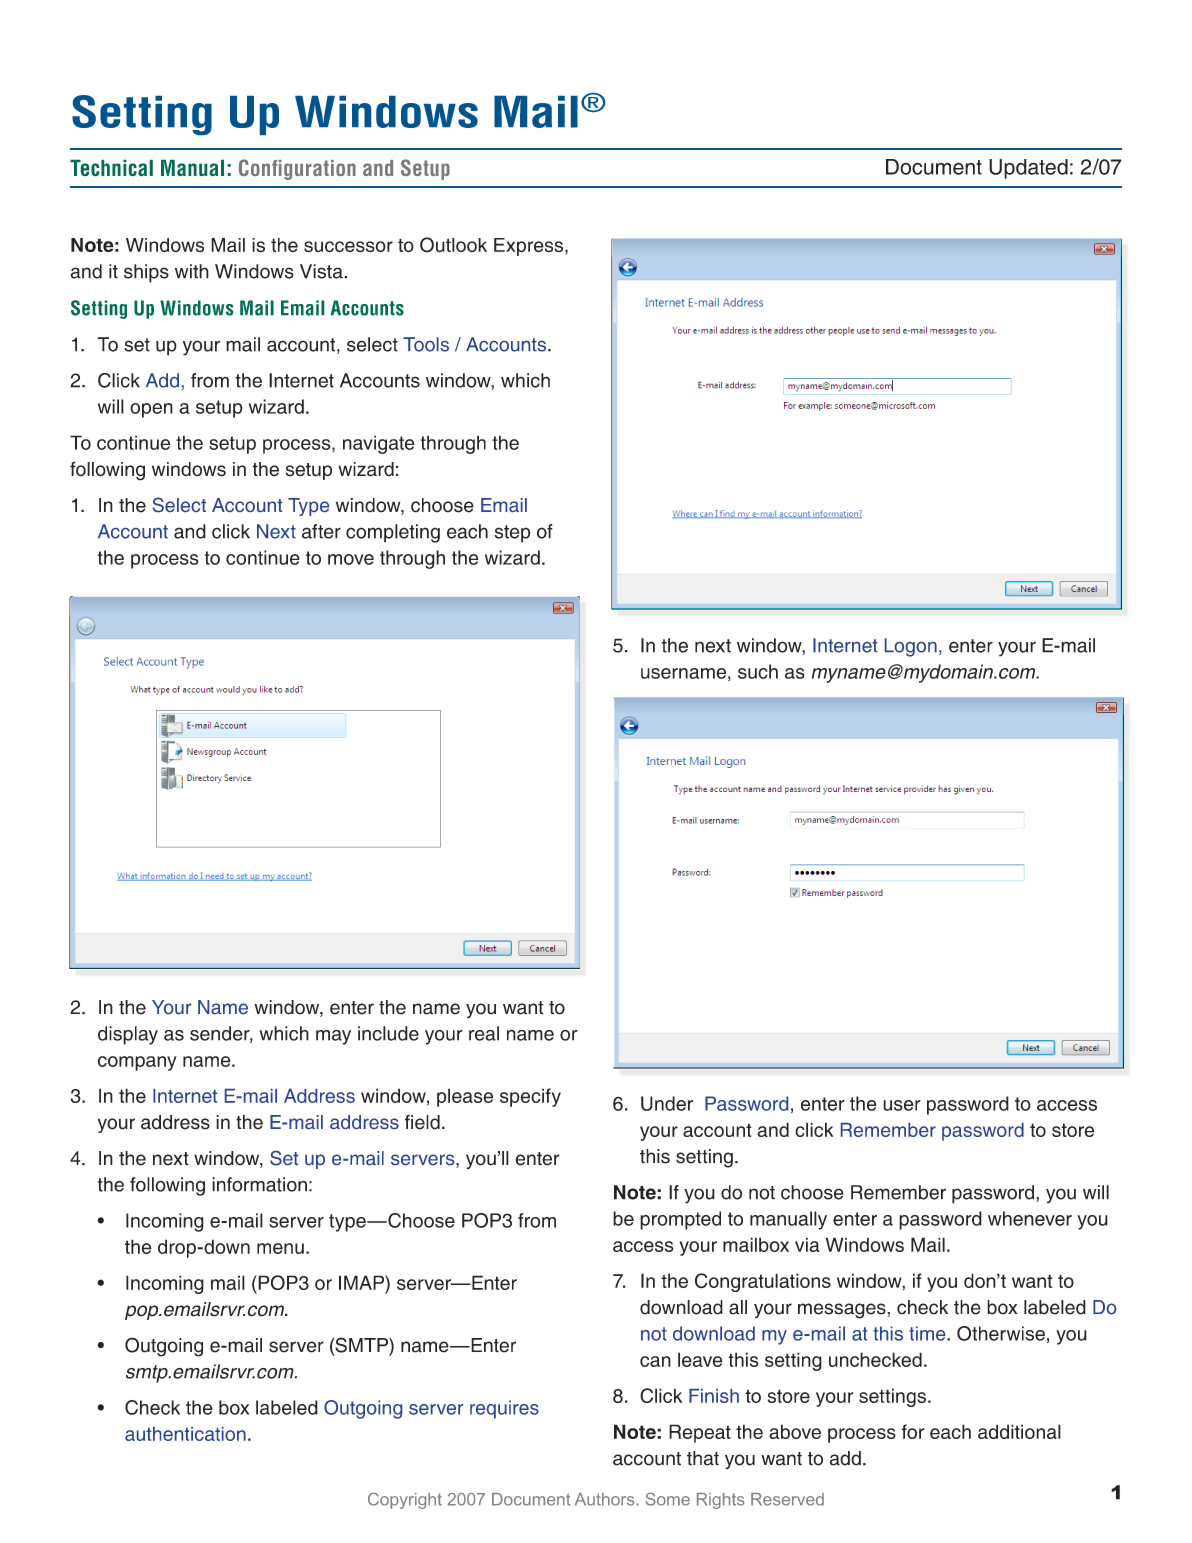  Describe the element at coordinates (530, 247) in the screenshot. I see `Express` at that location.
